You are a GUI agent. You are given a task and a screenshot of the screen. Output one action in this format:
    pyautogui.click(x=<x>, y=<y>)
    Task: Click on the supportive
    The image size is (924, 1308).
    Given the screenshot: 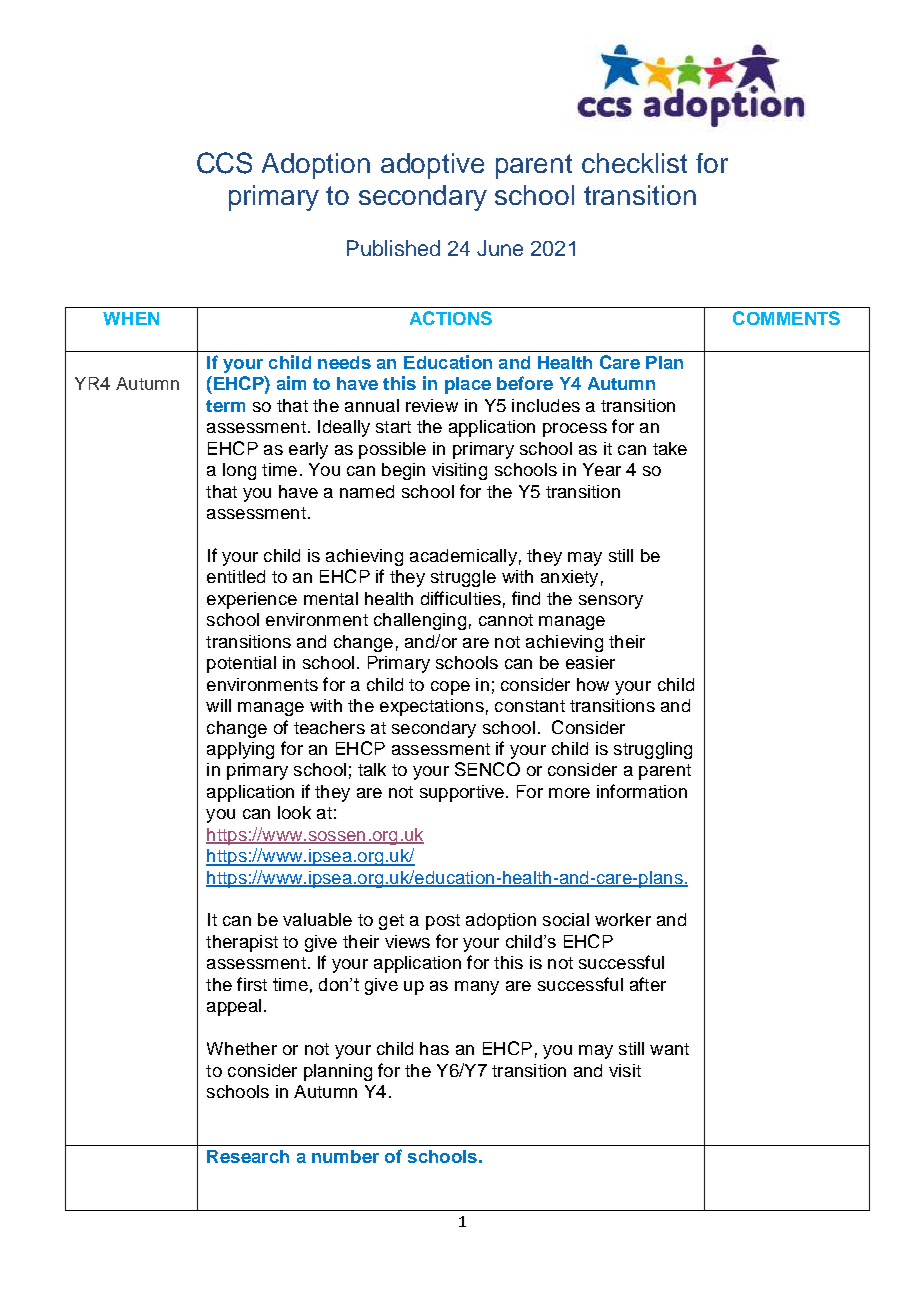 What is the action you would take?
    pyautogui.click(x=462, y=793)
